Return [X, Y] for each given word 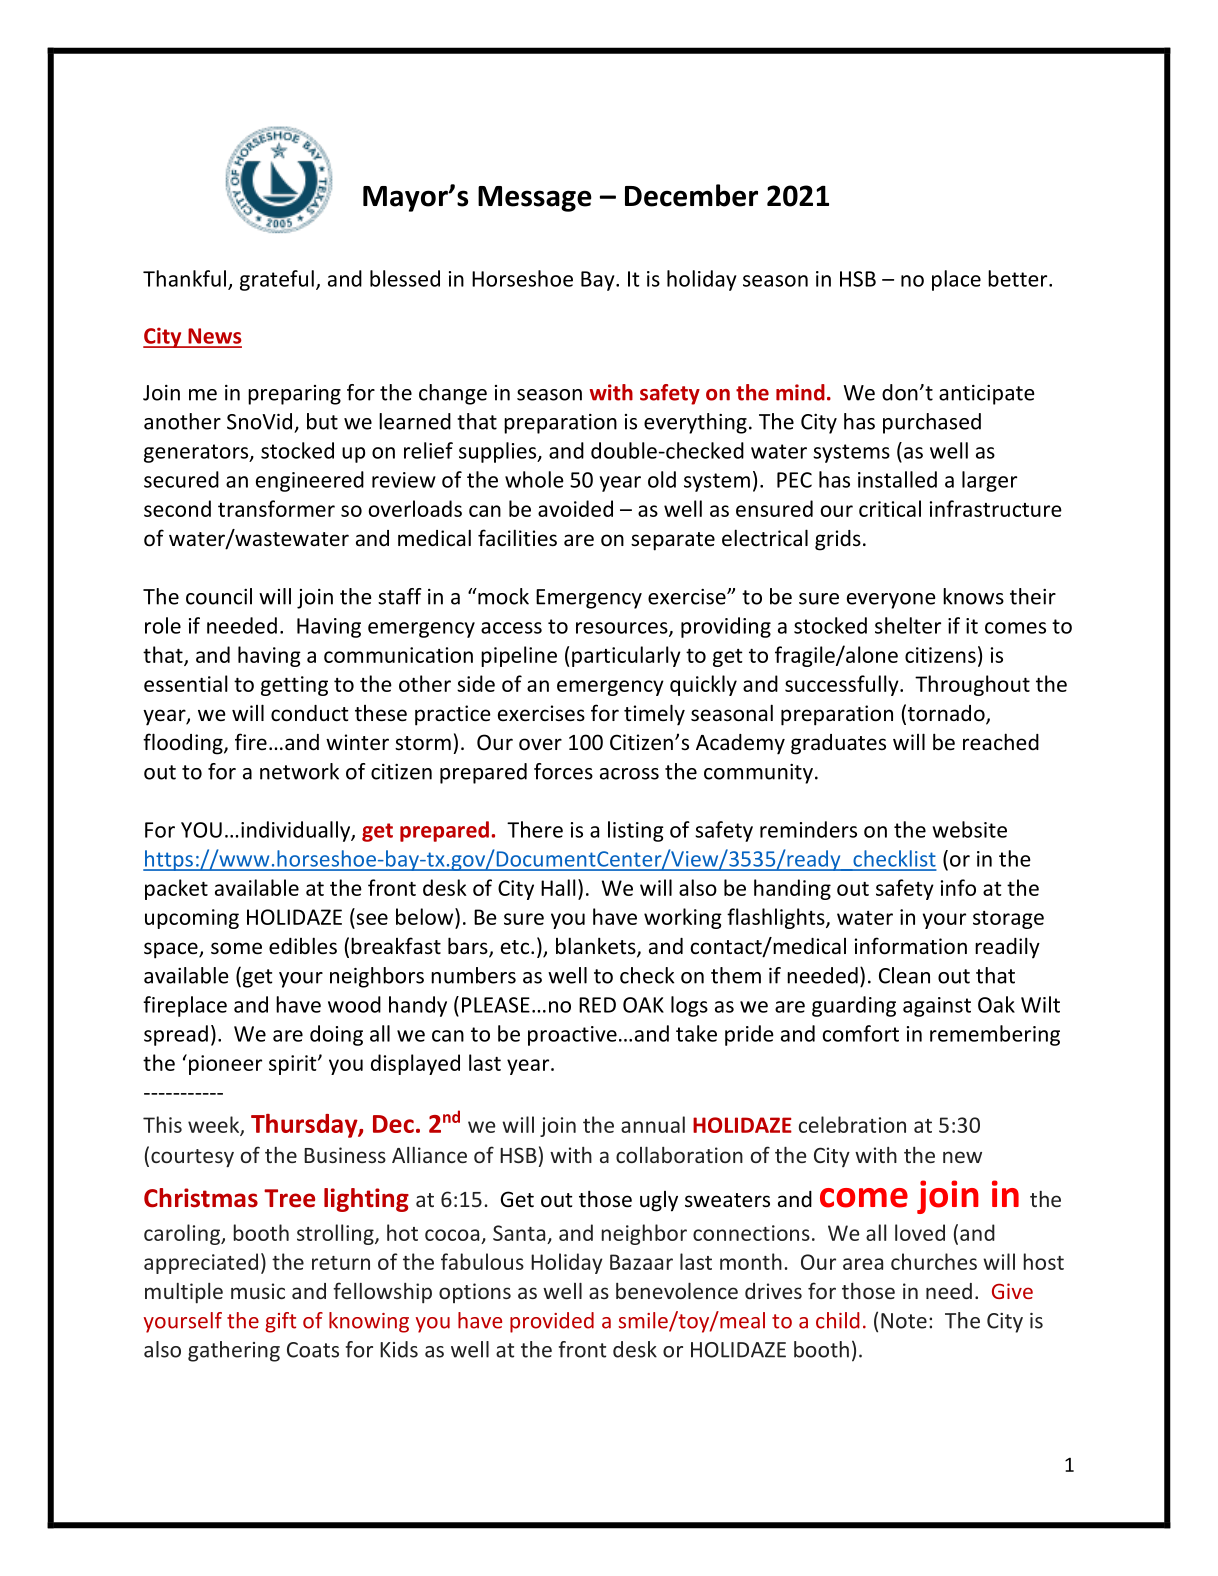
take [696, 1033]
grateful [277, 280]
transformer [276, 508]
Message [535, 199]
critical [890, 508]
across [629, 774]
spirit [294, 1065]
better [1019, 278]
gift [280, 1322]
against [937, 1007]
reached [1001, 742]
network [299, 771]
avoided [575, 508]
